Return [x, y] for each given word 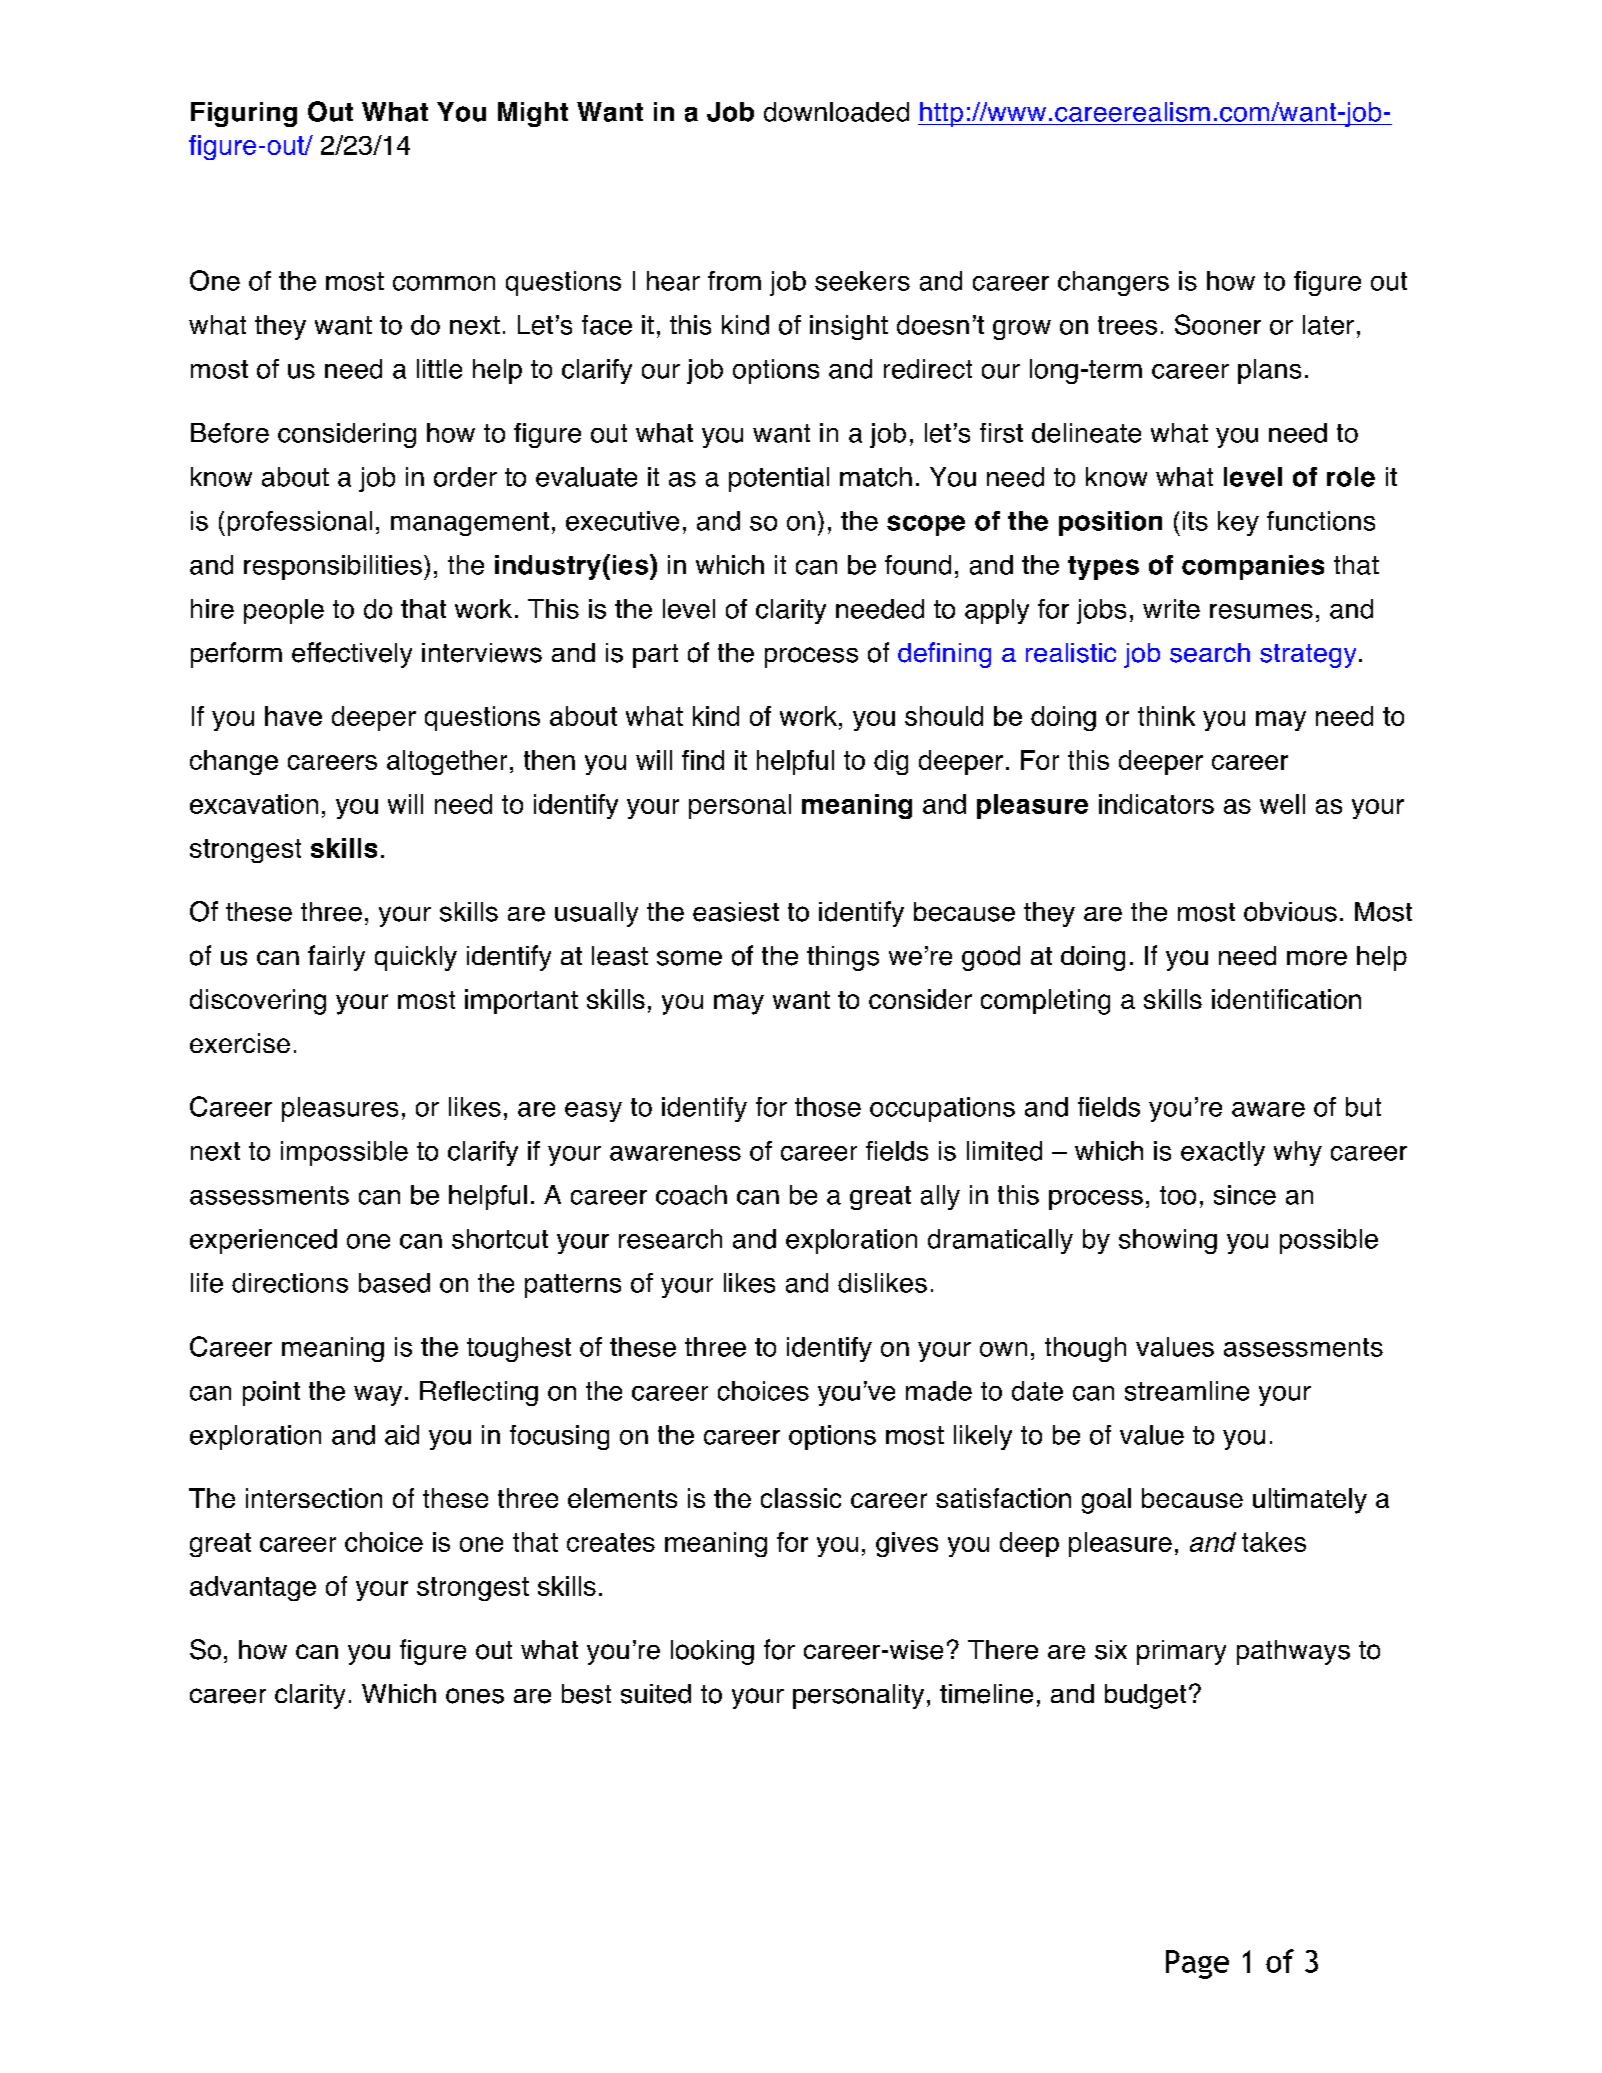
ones [475, 1696]
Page [1197, 1964]
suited [656, 1694]
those [828, 1107]
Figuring [244, 114]
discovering [258, 1002]
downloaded [836, 112]
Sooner [1218, 324]
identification [1286, 999]
